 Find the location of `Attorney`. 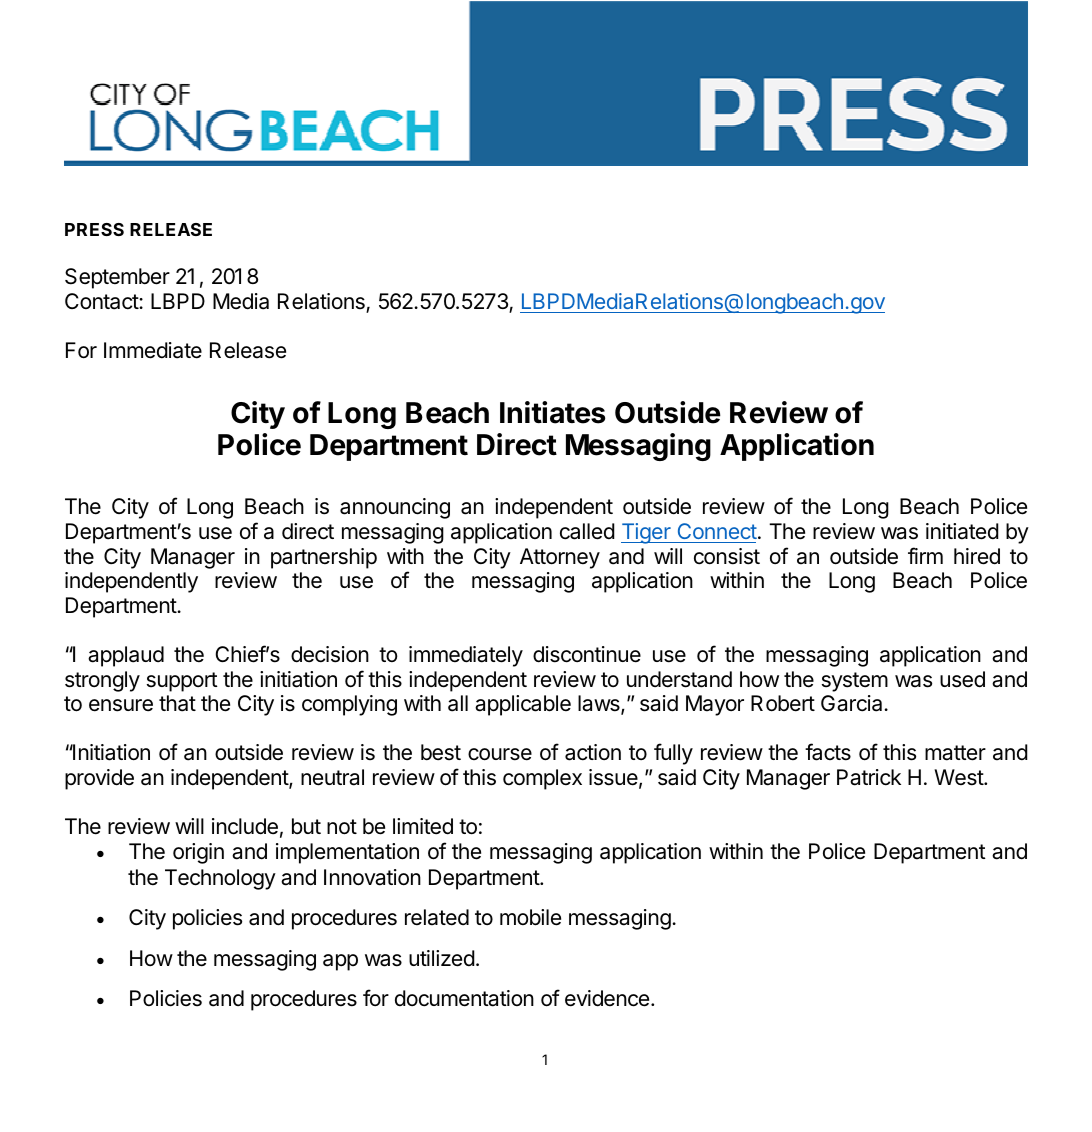

Attorney is located at coordinates (560, 558).
